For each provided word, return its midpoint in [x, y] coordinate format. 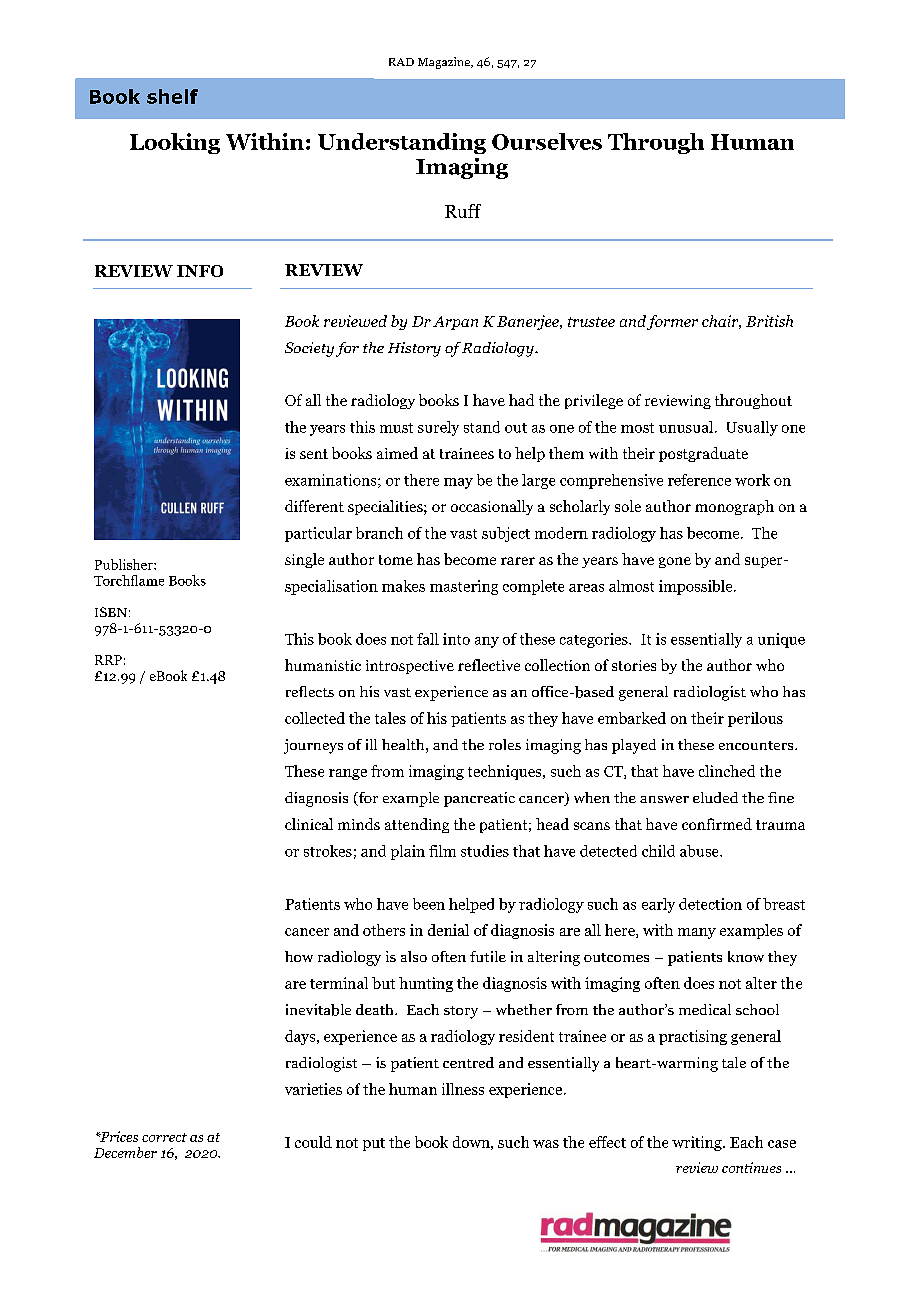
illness [463, 1089]
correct [164, 1137]
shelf [172, 96]
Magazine [445, 63]
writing [698, 1143]
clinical [309, 824]
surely [438, 428]
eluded [715, 797]
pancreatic [479, 799]
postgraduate [703, 454]
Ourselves [547, 141]
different [314, 506]
